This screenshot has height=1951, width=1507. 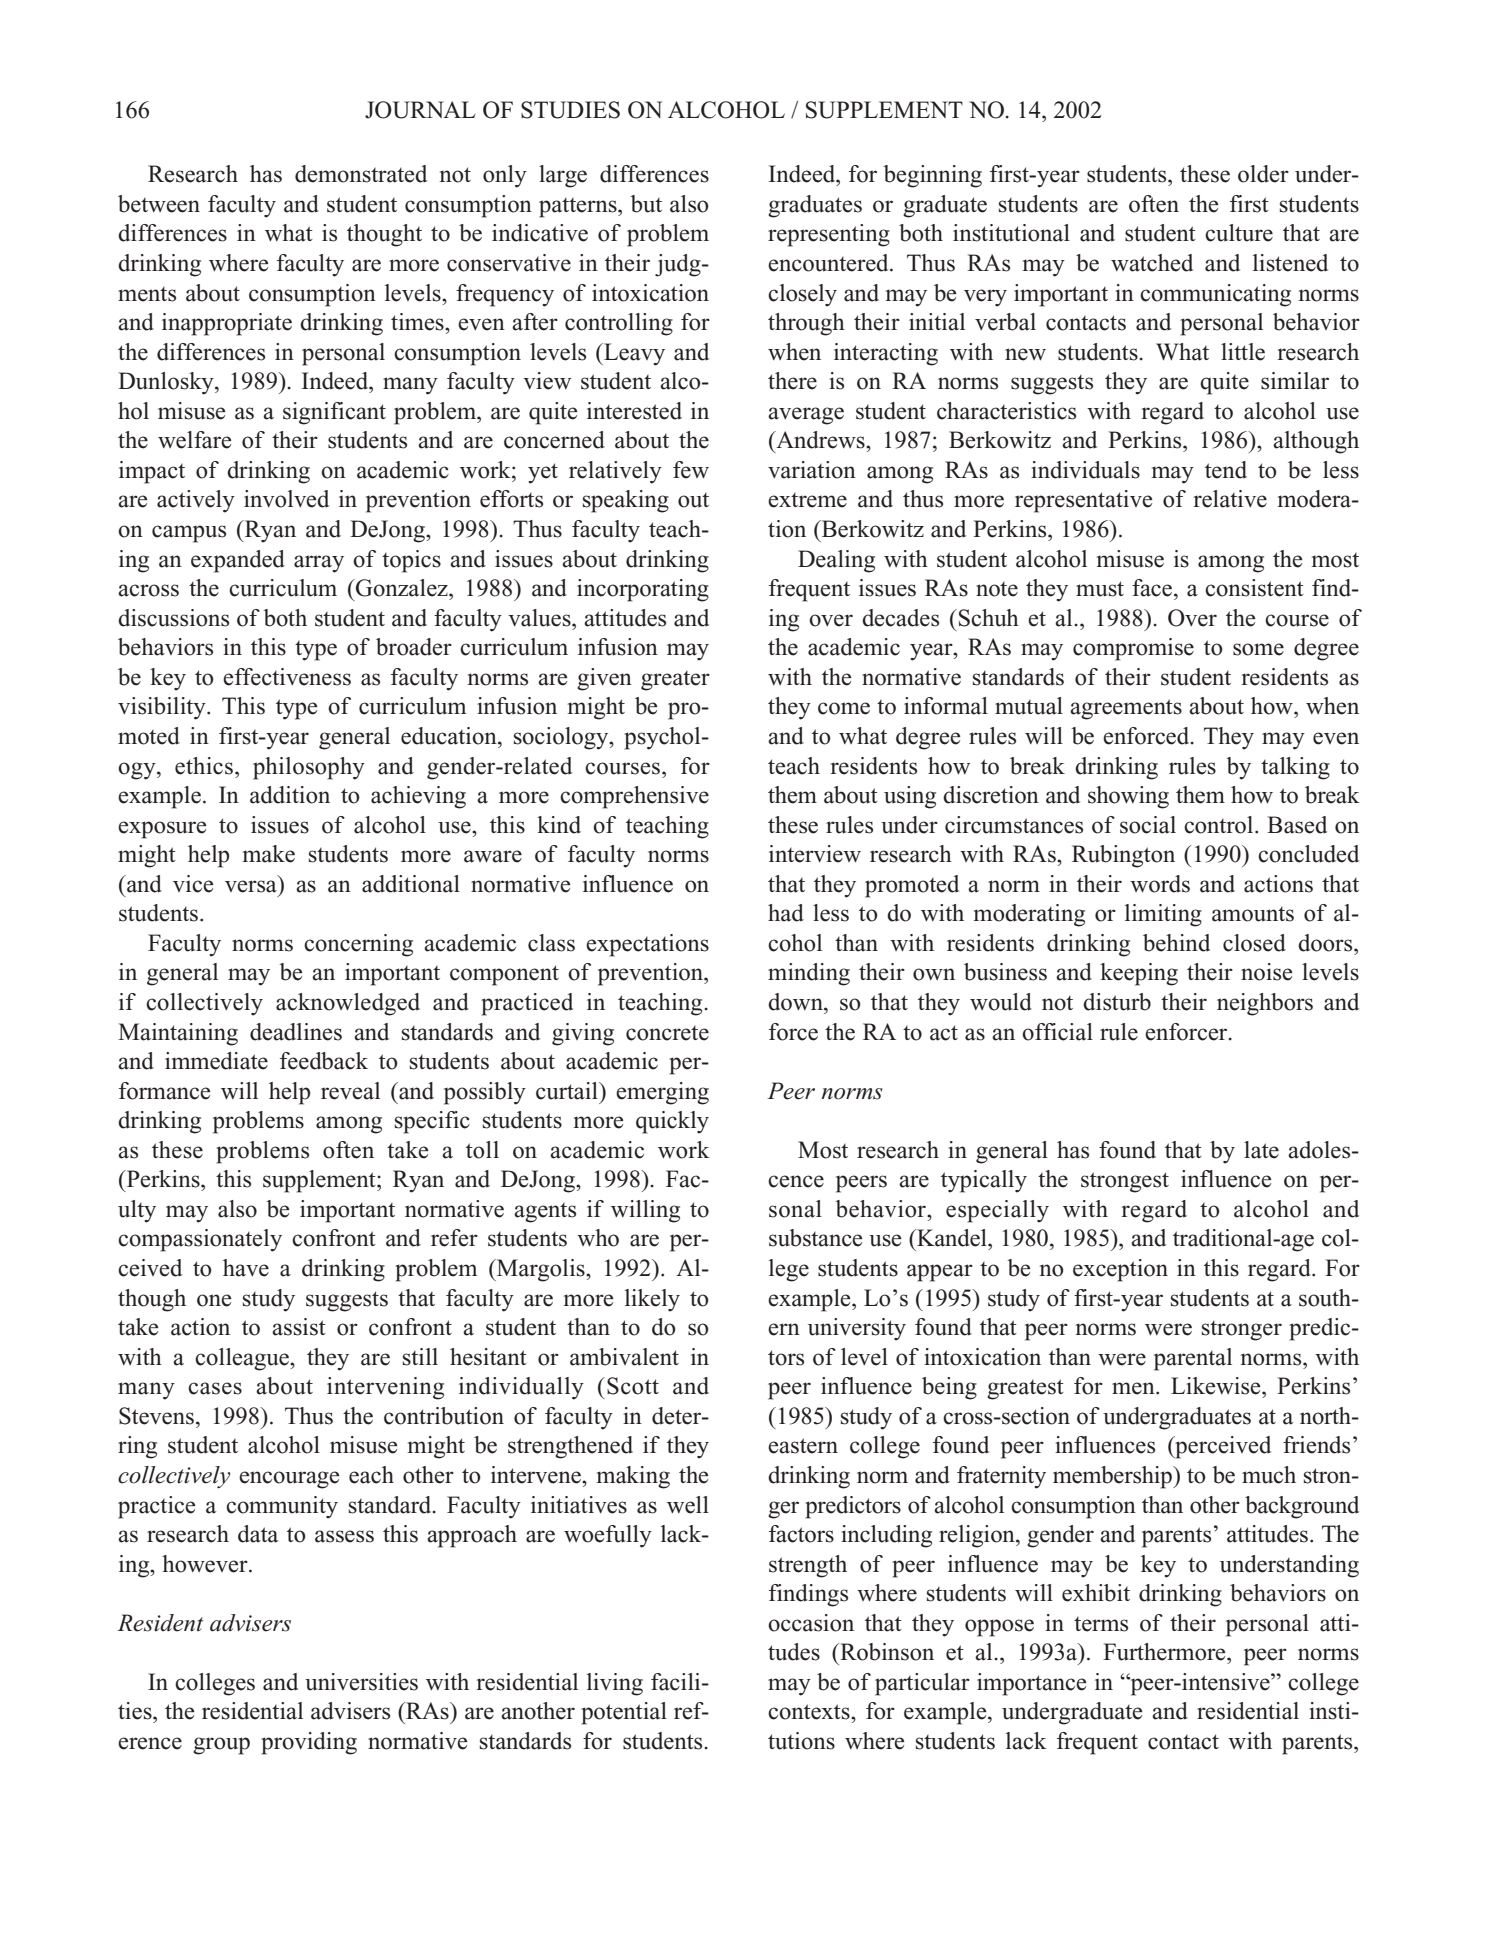 What do you see at coordinates (1176, 943) in the screenshot?
I see `behind` at bounding box center [1176, 943].
